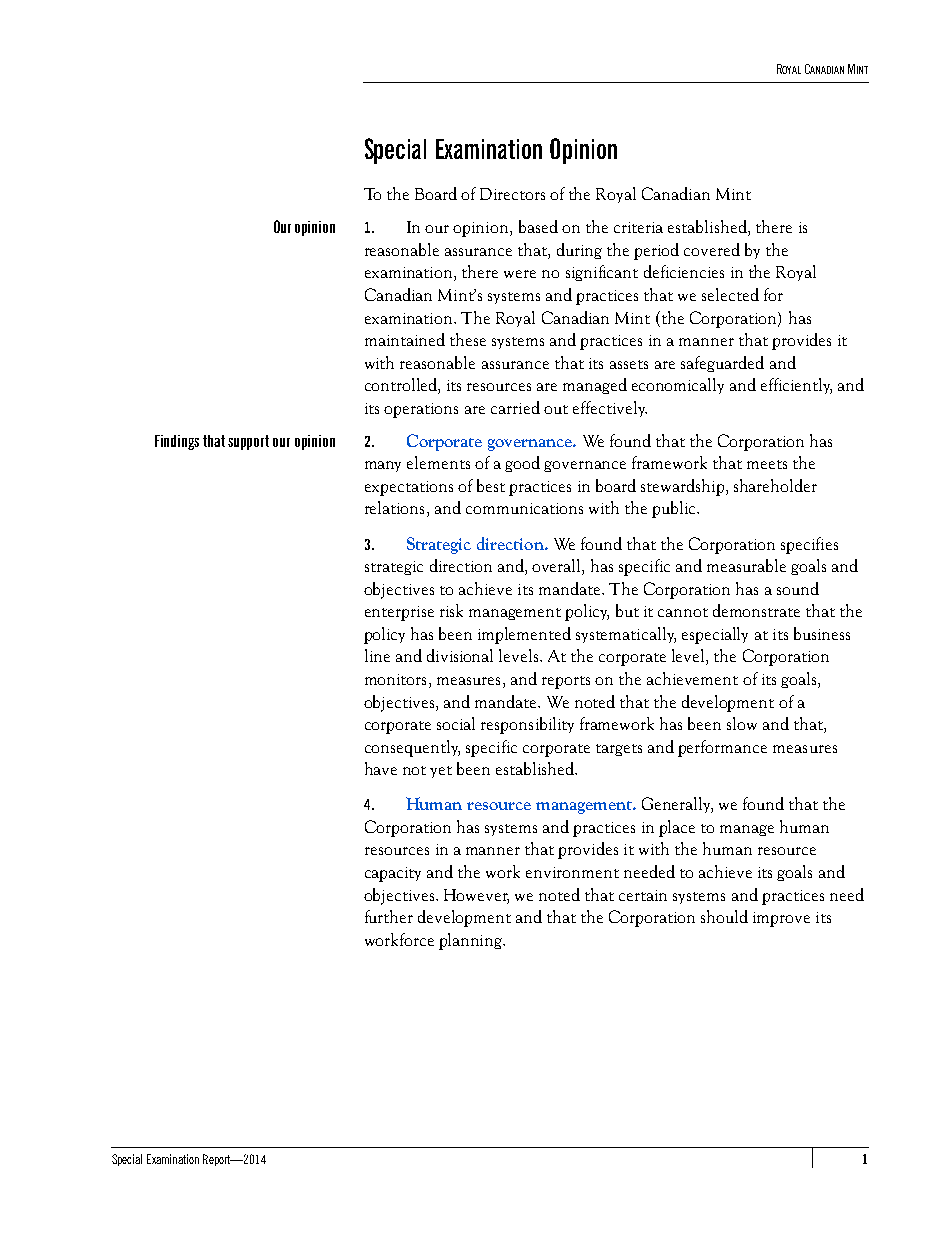 This document has height=1233, width=952. Describe the element at coordinates (405, 339) in the document. I see `maintained` at that location.
